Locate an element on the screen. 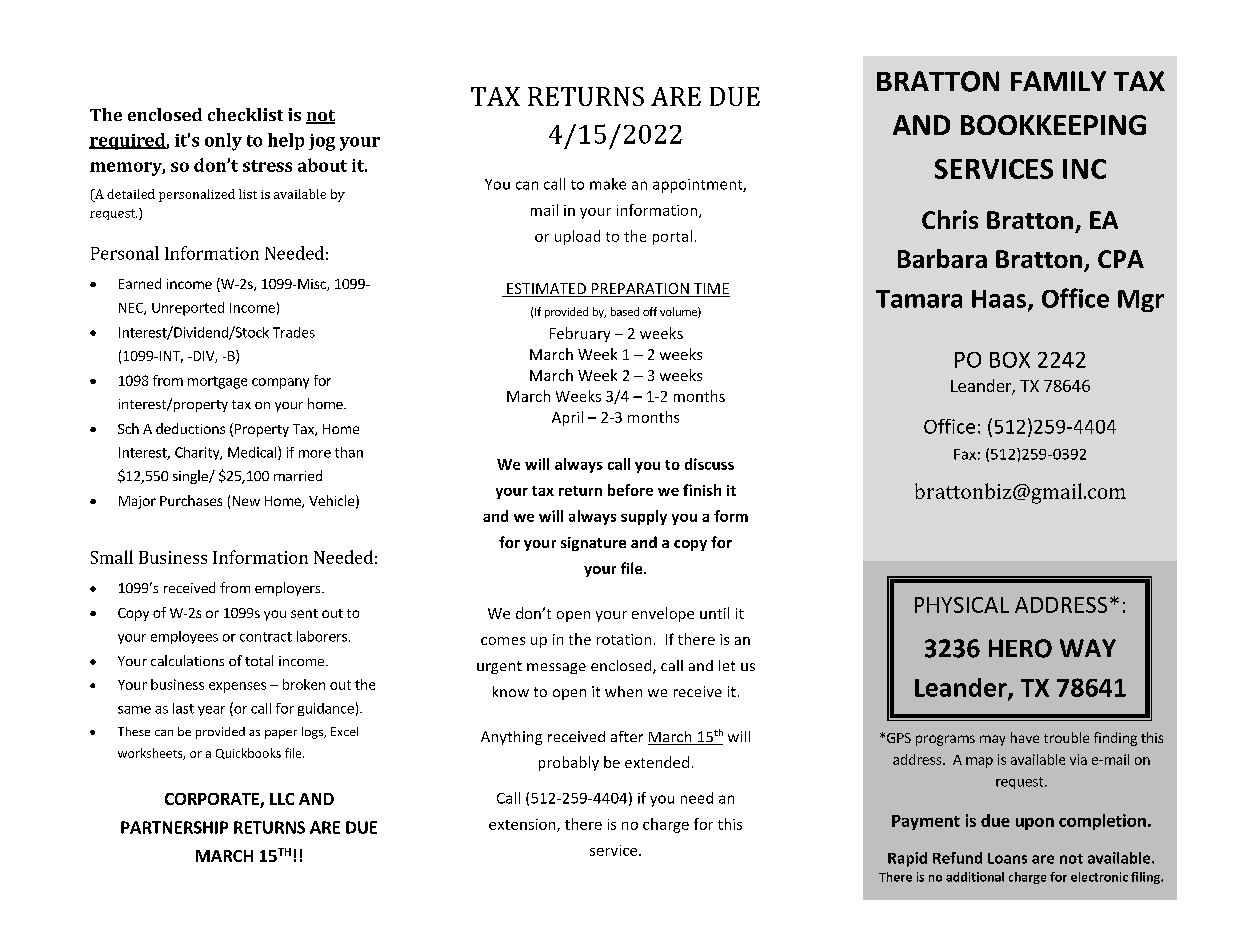 This screenshot has height=952, width=1233. before is located at coordinates (630, 490).
